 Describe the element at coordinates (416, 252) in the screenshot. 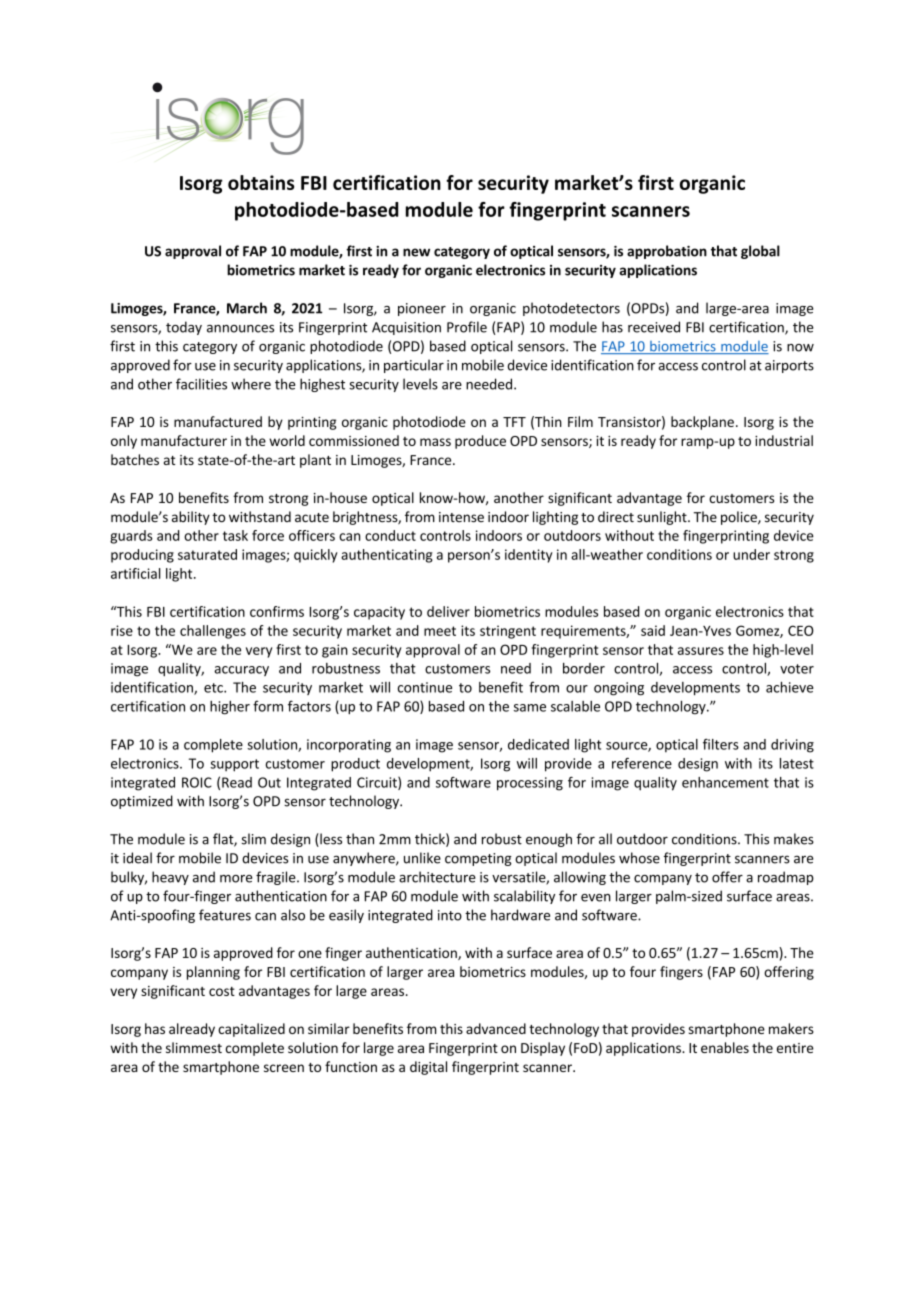

I see `new` at that location.
